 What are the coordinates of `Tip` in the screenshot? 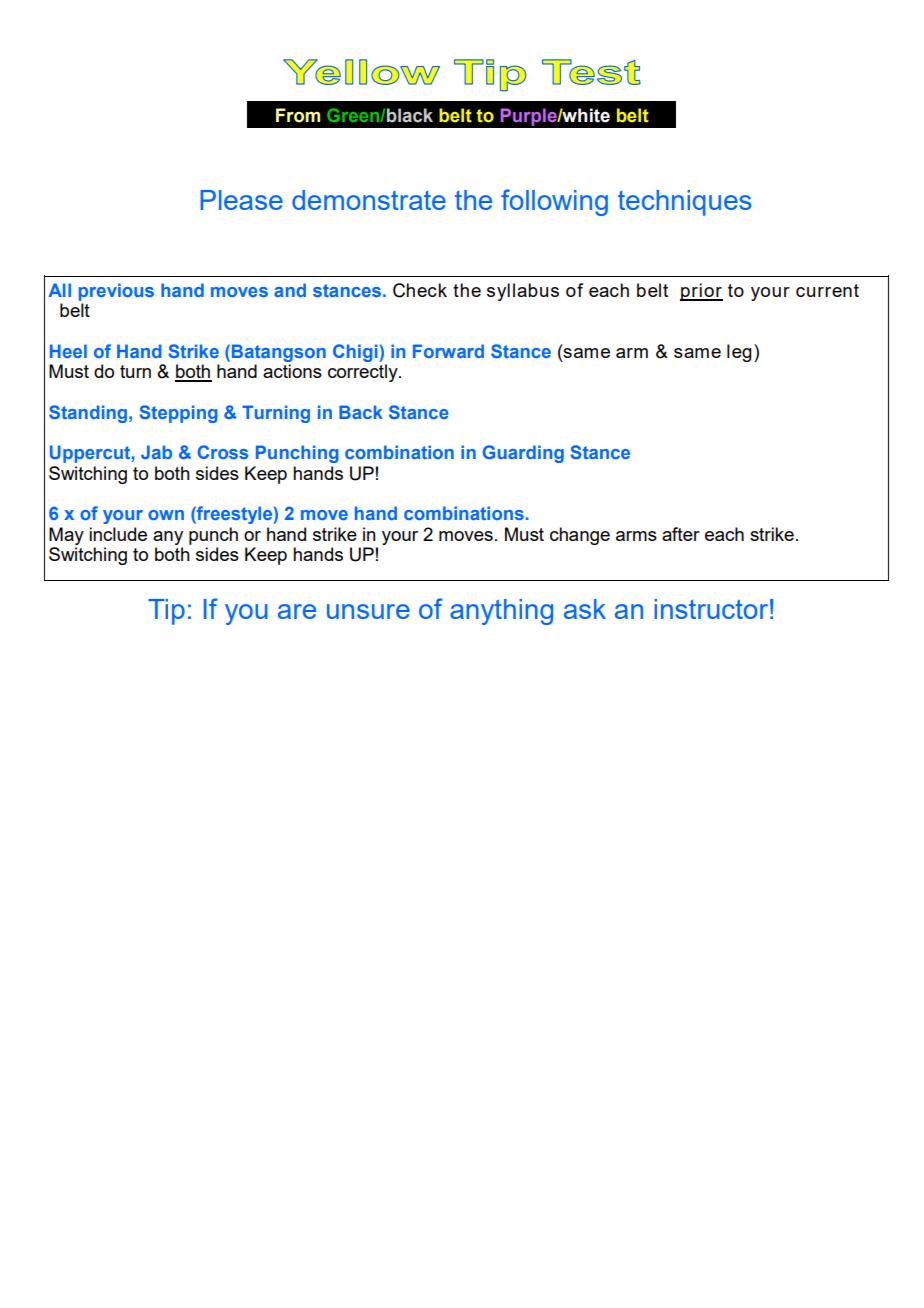 It's located at (166, 612).
